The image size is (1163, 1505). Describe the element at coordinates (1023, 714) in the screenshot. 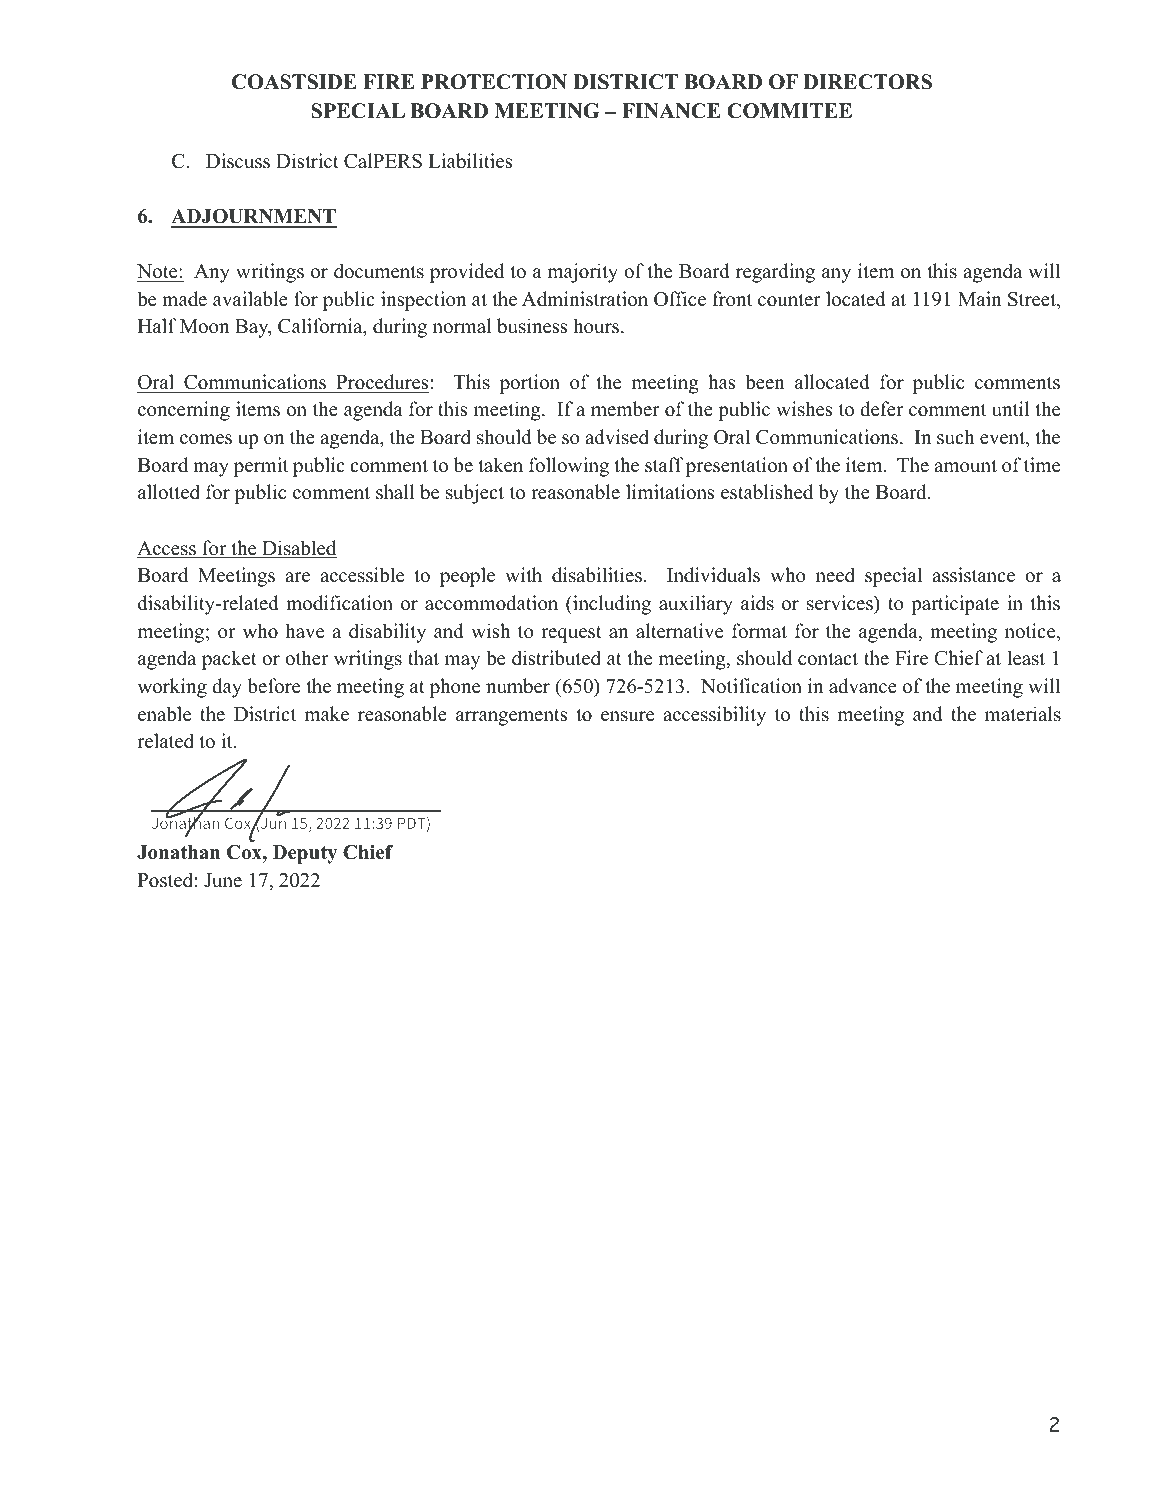

I see `materials` at that location.
